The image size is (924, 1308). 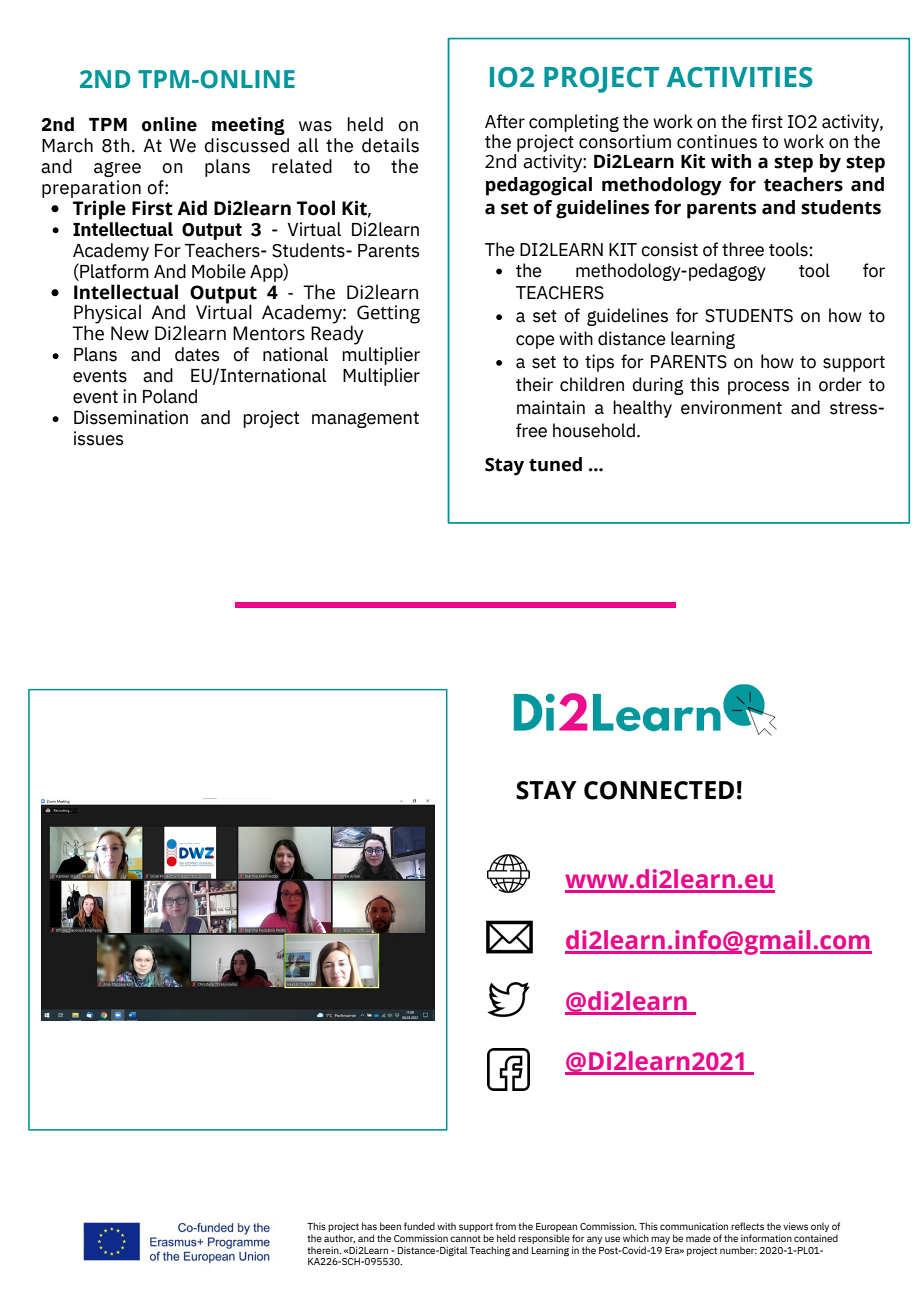 What do you see at coordinates (747, 1226) in the document?
I see `reflects` at bounding box center [747, 1226].
